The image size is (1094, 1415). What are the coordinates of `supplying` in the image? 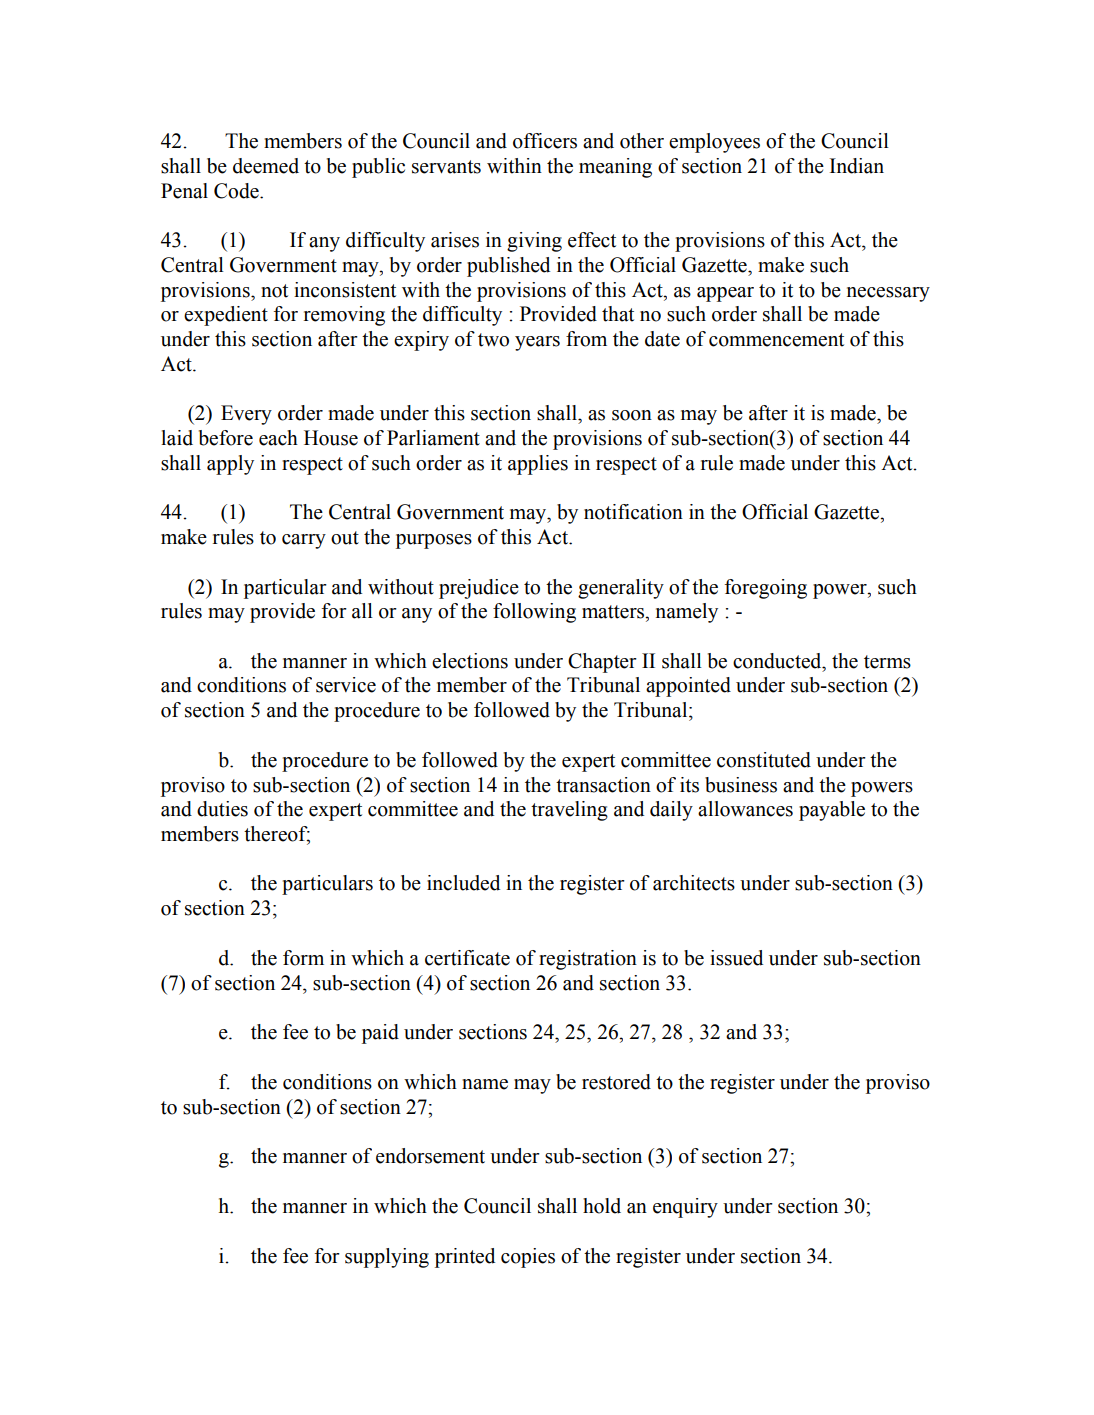 It's located at (387, 1258).
